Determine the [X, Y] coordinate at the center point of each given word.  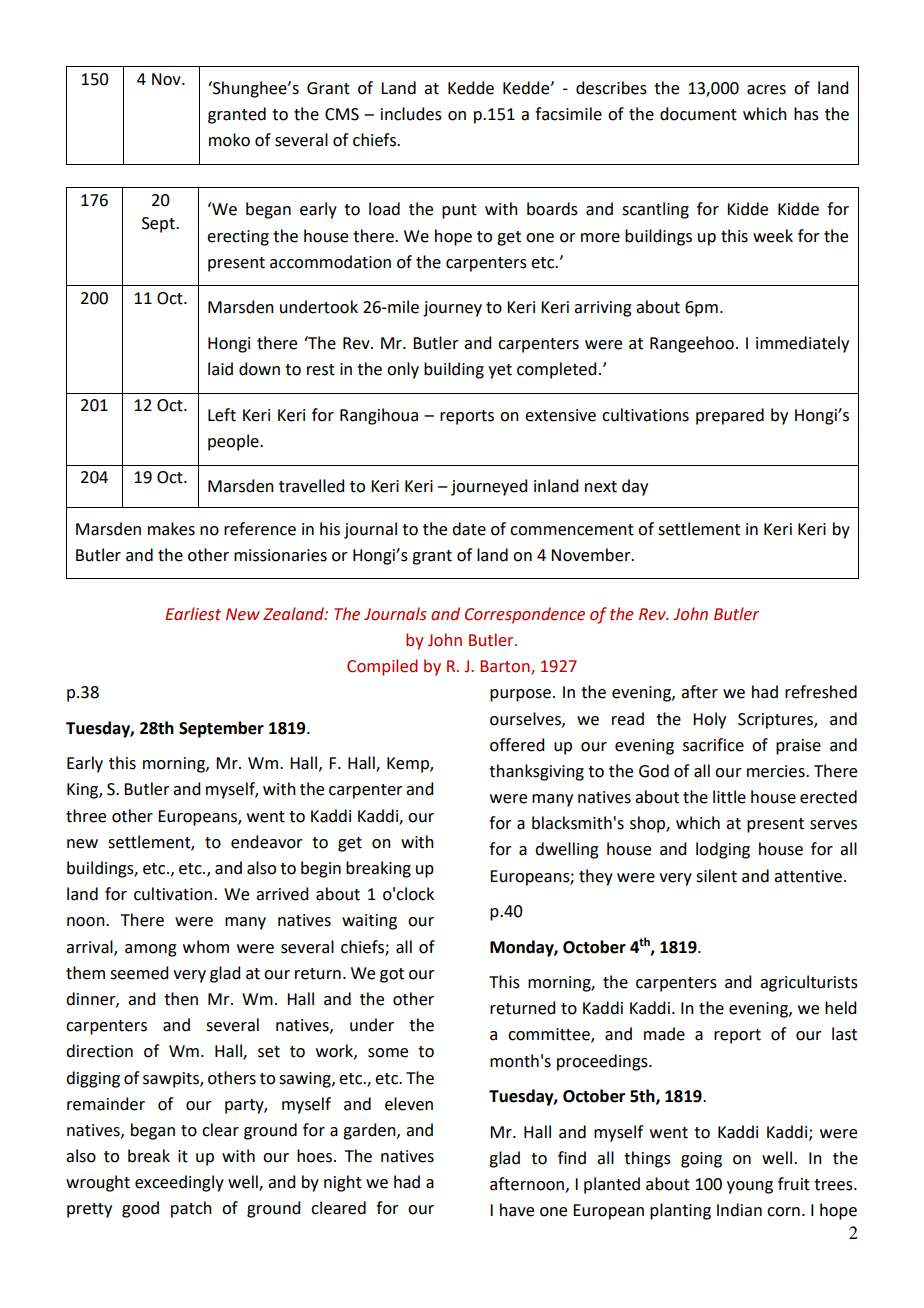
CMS [342, 114]
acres [766, 90]
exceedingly [179, 1183]
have [517, 1210]
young [750, 1187]
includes [411, 114]
